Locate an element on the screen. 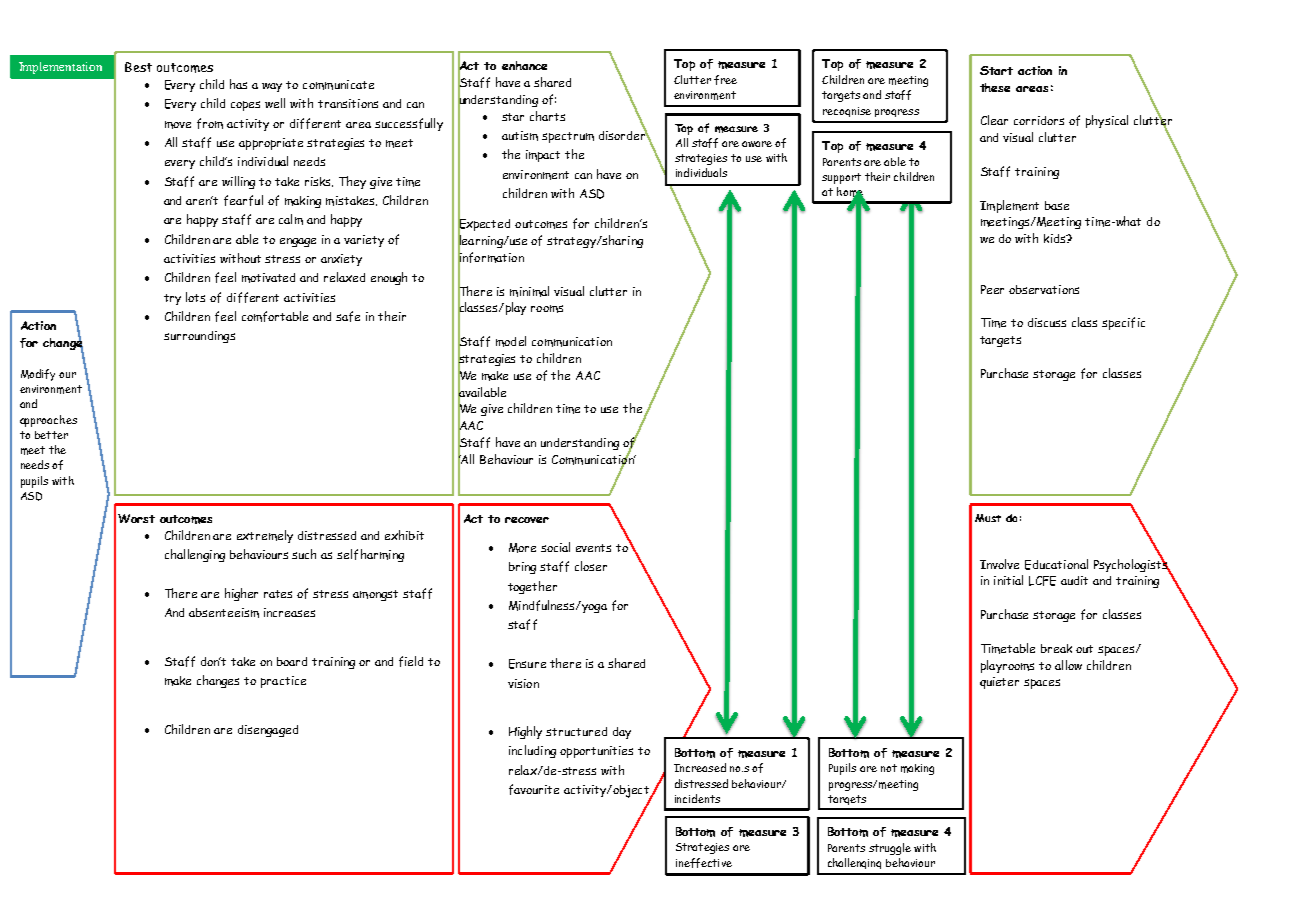  recover is located at coordinates (527, 520).
